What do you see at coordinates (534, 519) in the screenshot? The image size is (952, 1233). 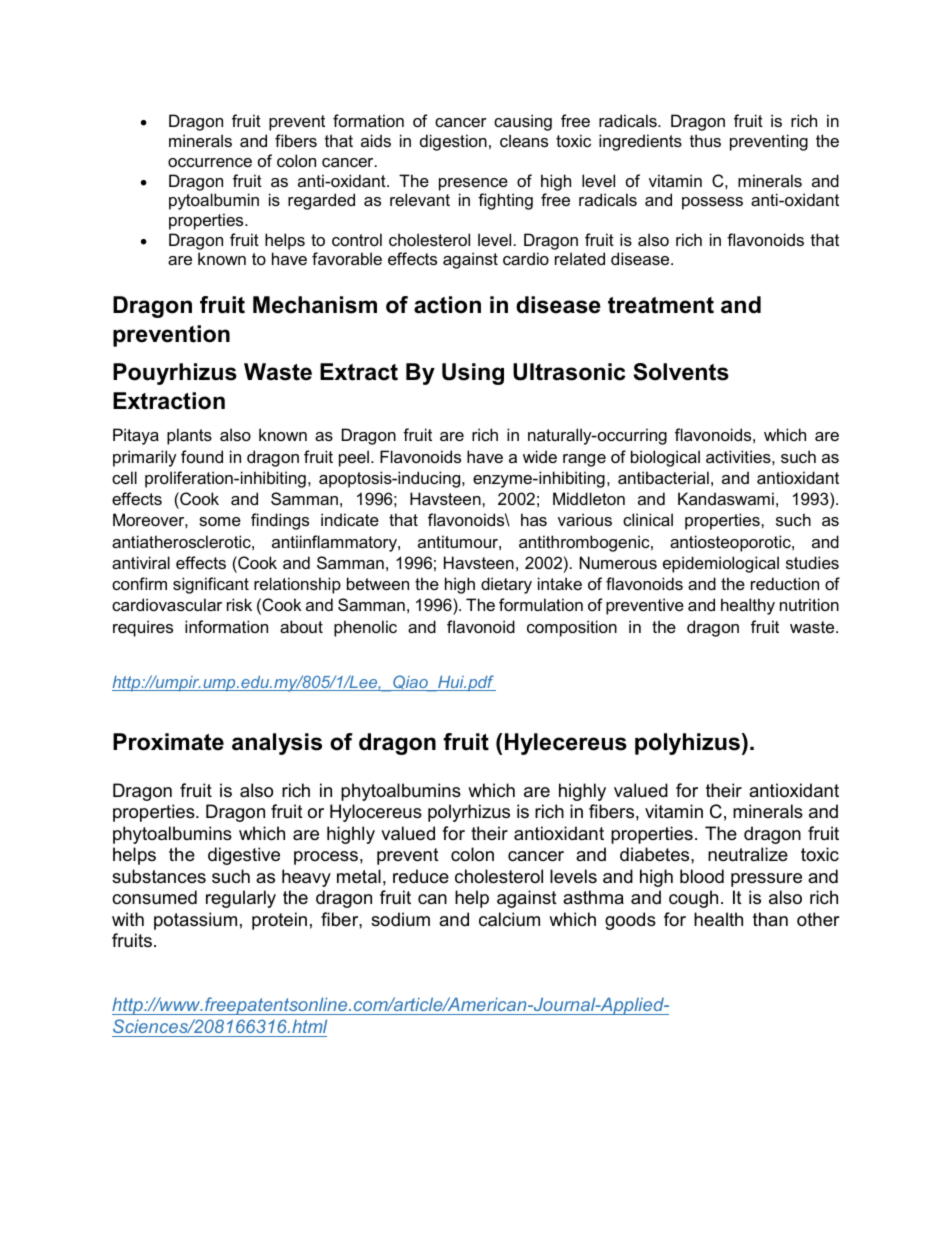 I see `has` at bounding box center [534, 519].
